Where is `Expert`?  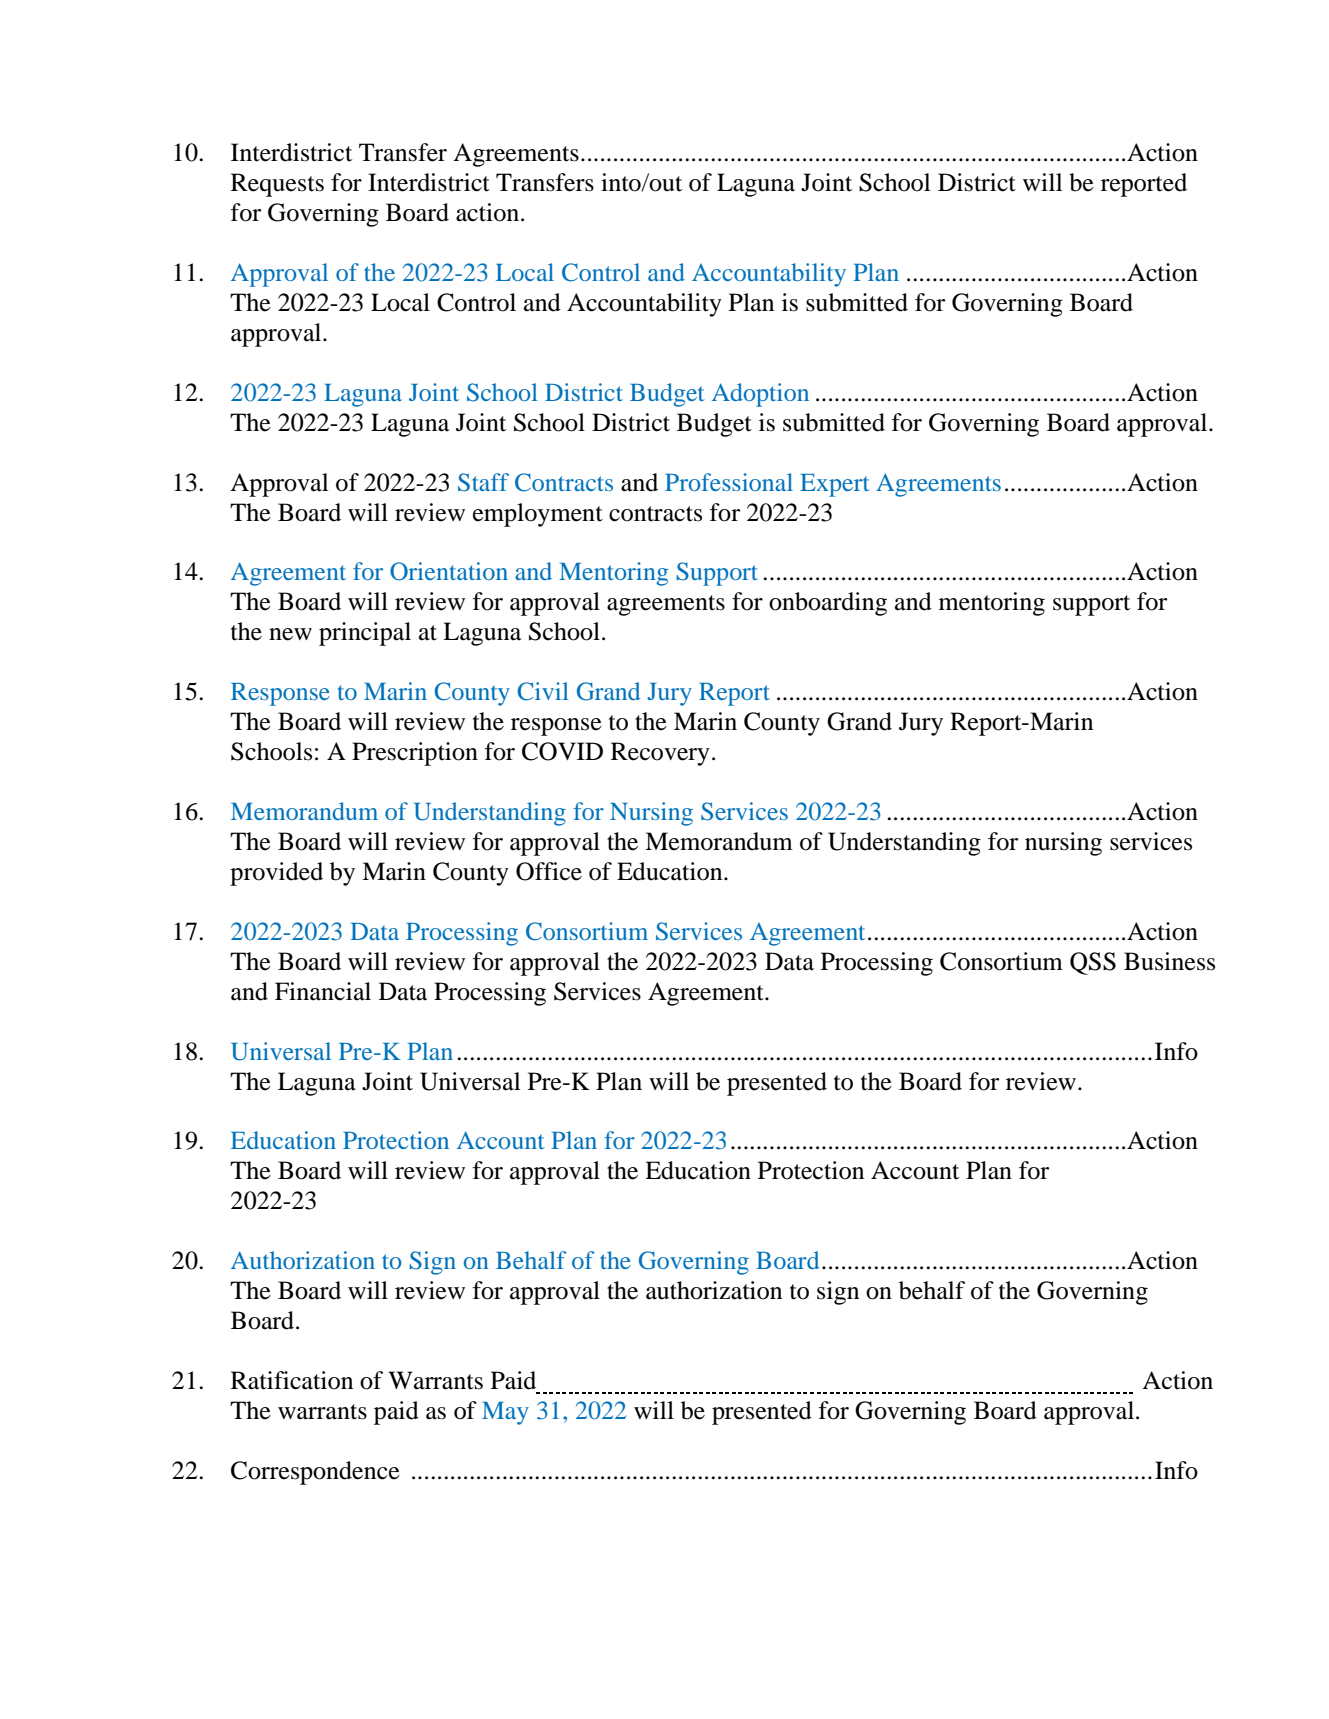 Expert is located at coordinates (835, 485).
